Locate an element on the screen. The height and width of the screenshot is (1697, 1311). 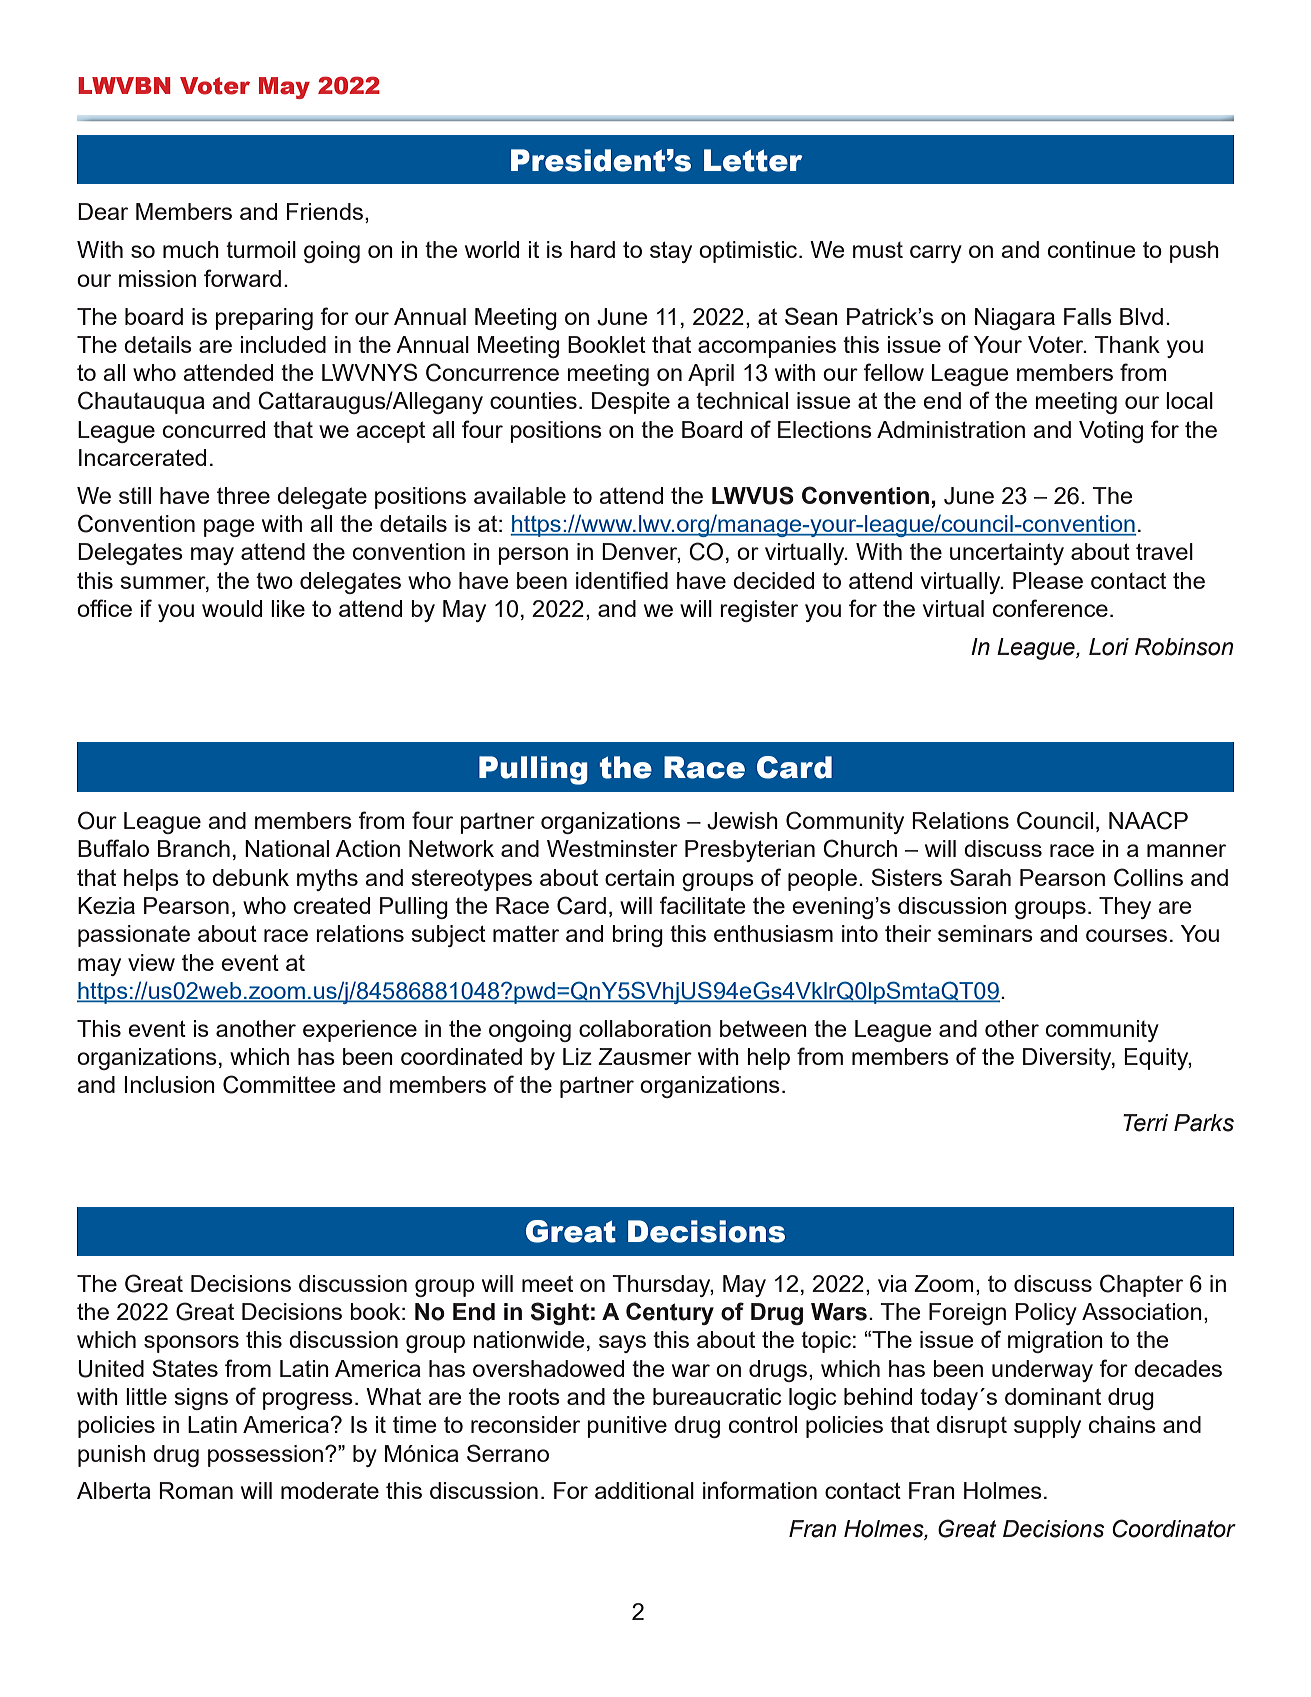
Branch is located at coordinates (194, 848).
